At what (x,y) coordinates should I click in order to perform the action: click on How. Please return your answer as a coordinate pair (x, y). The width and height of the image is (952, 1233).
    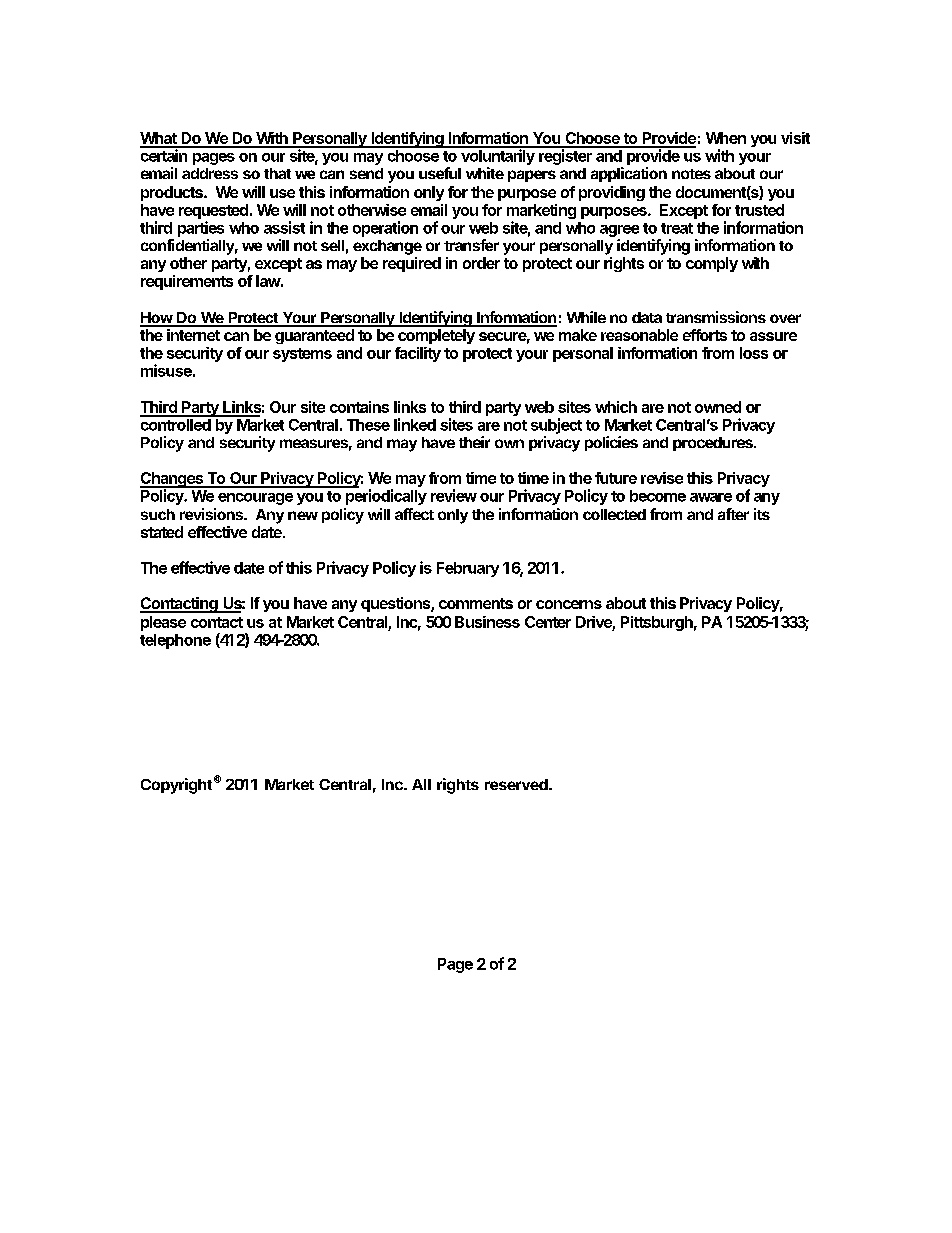
    Looking at the image, I should click on (157, 319).
